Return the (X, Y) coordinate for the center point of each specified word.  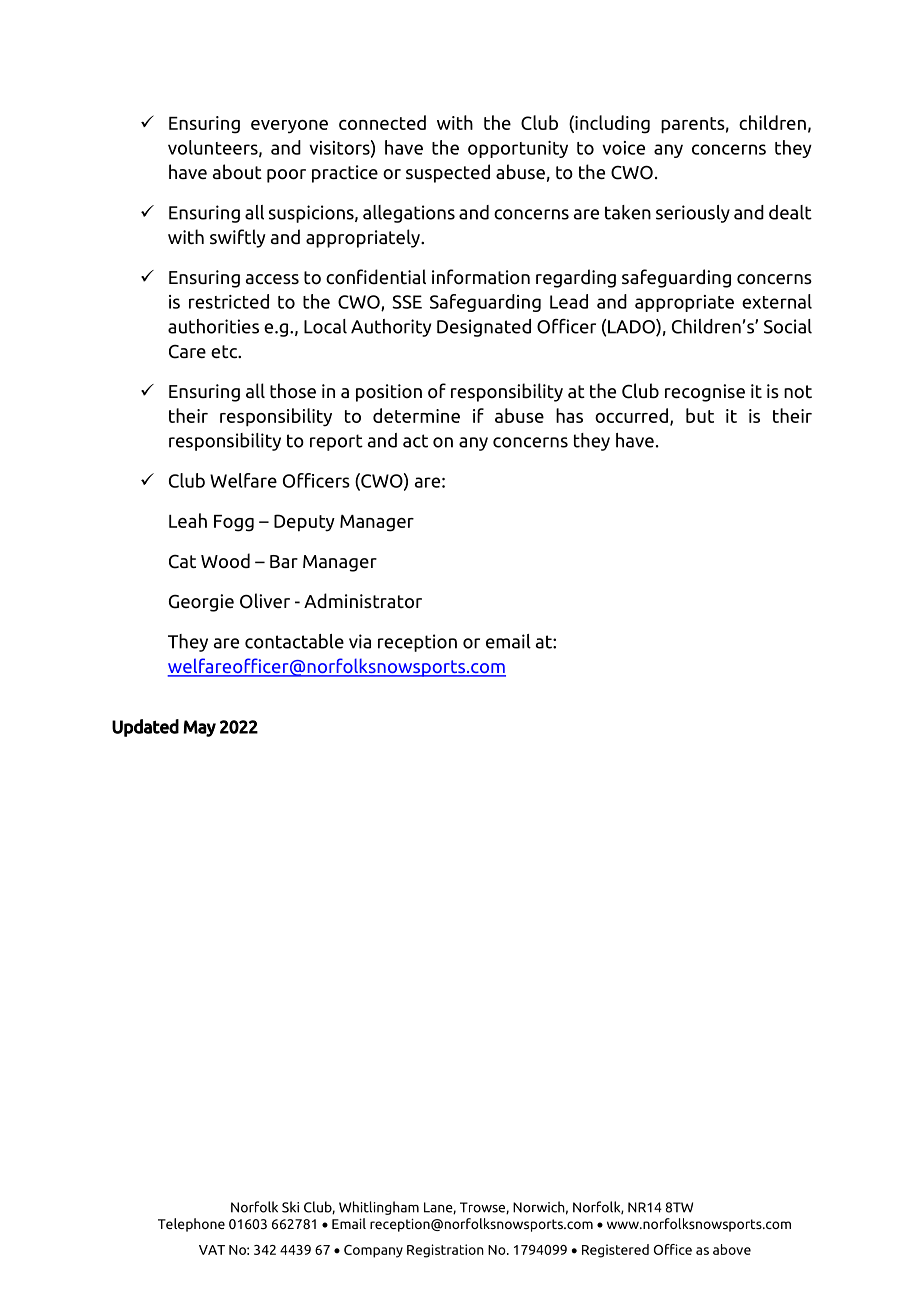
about (237, 172)
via (360, 641)
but (700, 415)
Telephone (191, 1225)
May (199, 728)
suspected (448, 173)
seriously (693, 214)
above (732, 1249)
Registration (445, 1251)
